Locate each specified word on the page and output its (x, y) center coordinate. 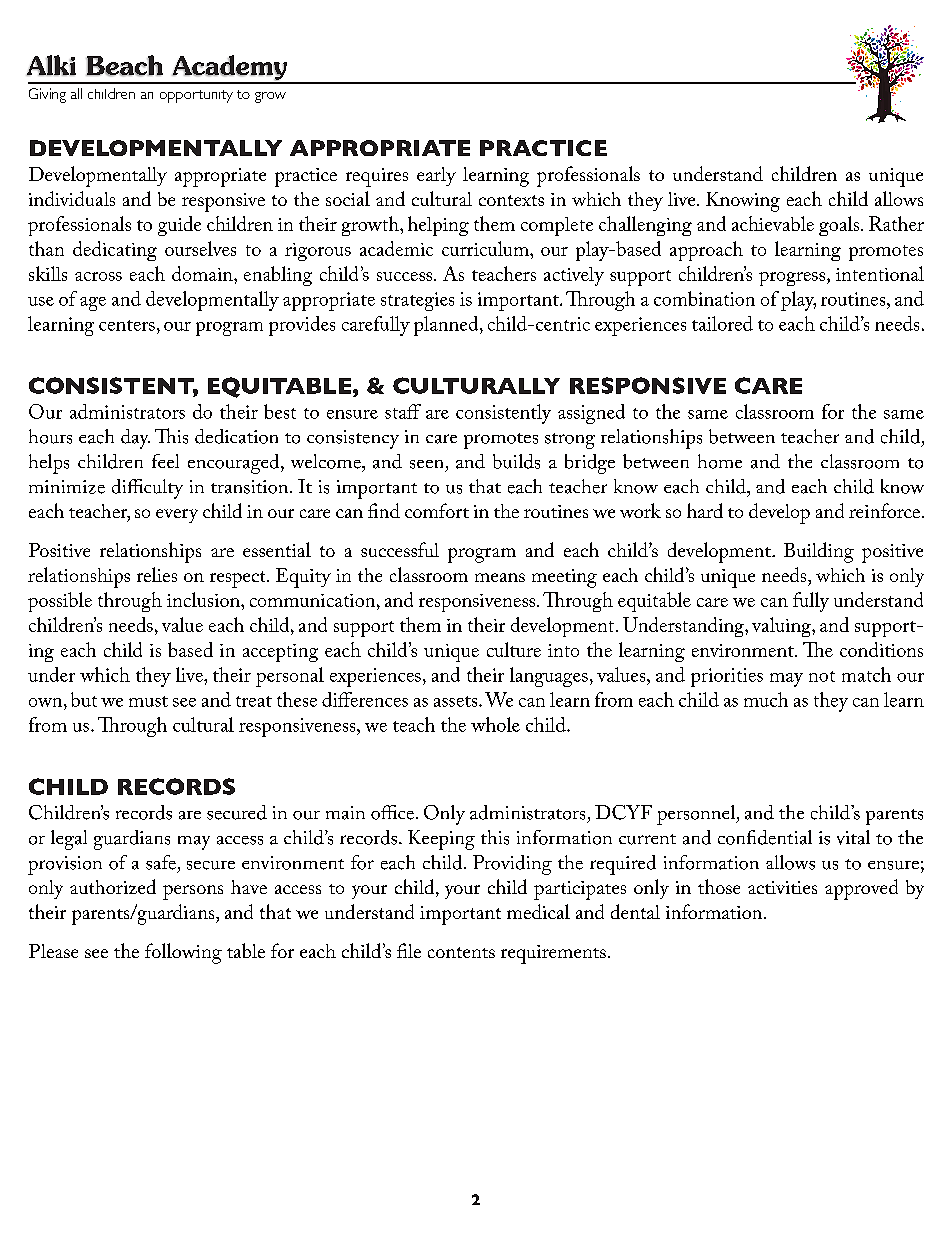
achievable (773, 223)
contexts (511, 200)
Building (819, 552)
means (500, 577)
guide (179, 226)
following (183, 953)
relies (157, 574)
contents (461, 952)
